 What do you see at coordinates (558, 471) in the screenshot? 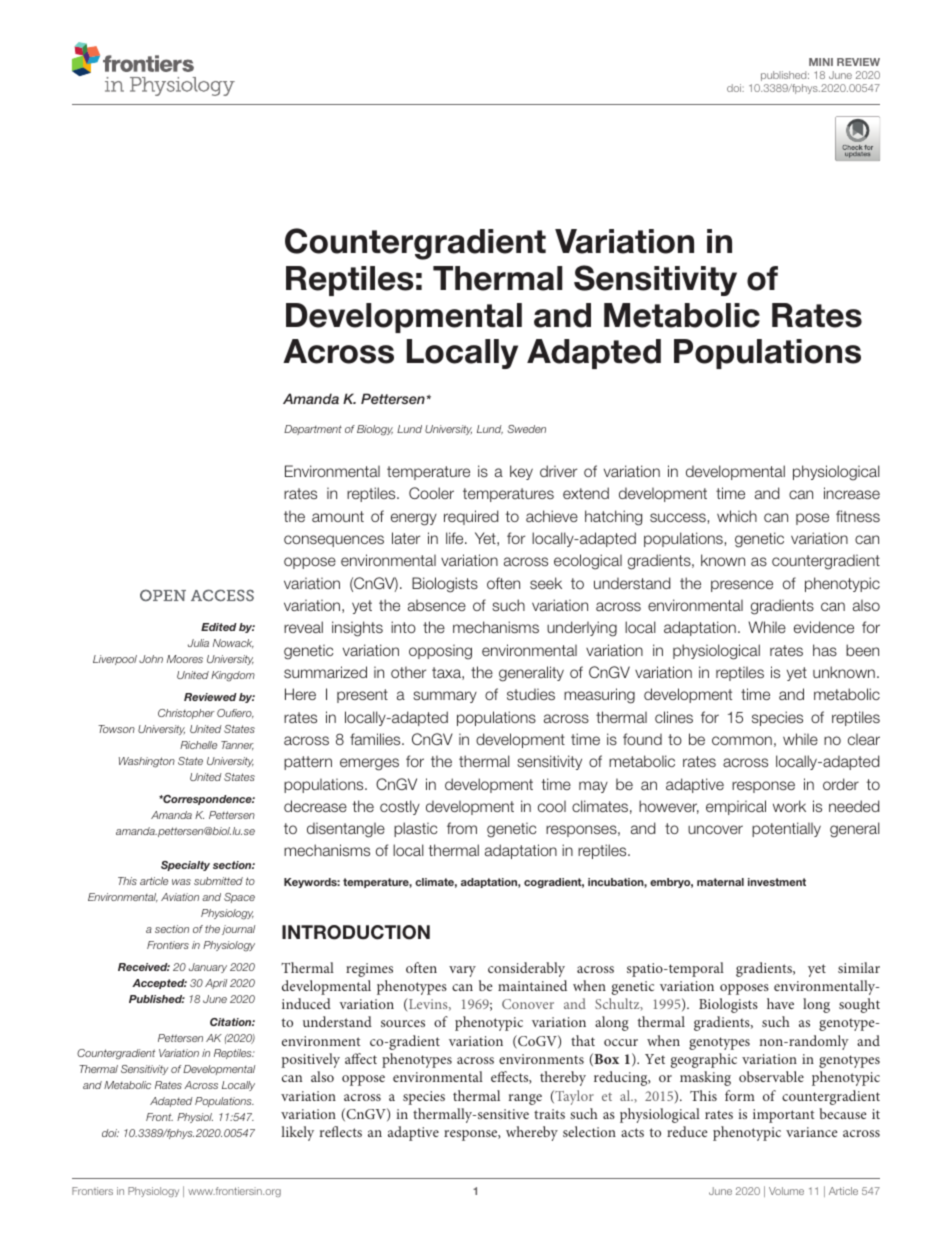
I see `driver` at bounding box center [558, 471].
